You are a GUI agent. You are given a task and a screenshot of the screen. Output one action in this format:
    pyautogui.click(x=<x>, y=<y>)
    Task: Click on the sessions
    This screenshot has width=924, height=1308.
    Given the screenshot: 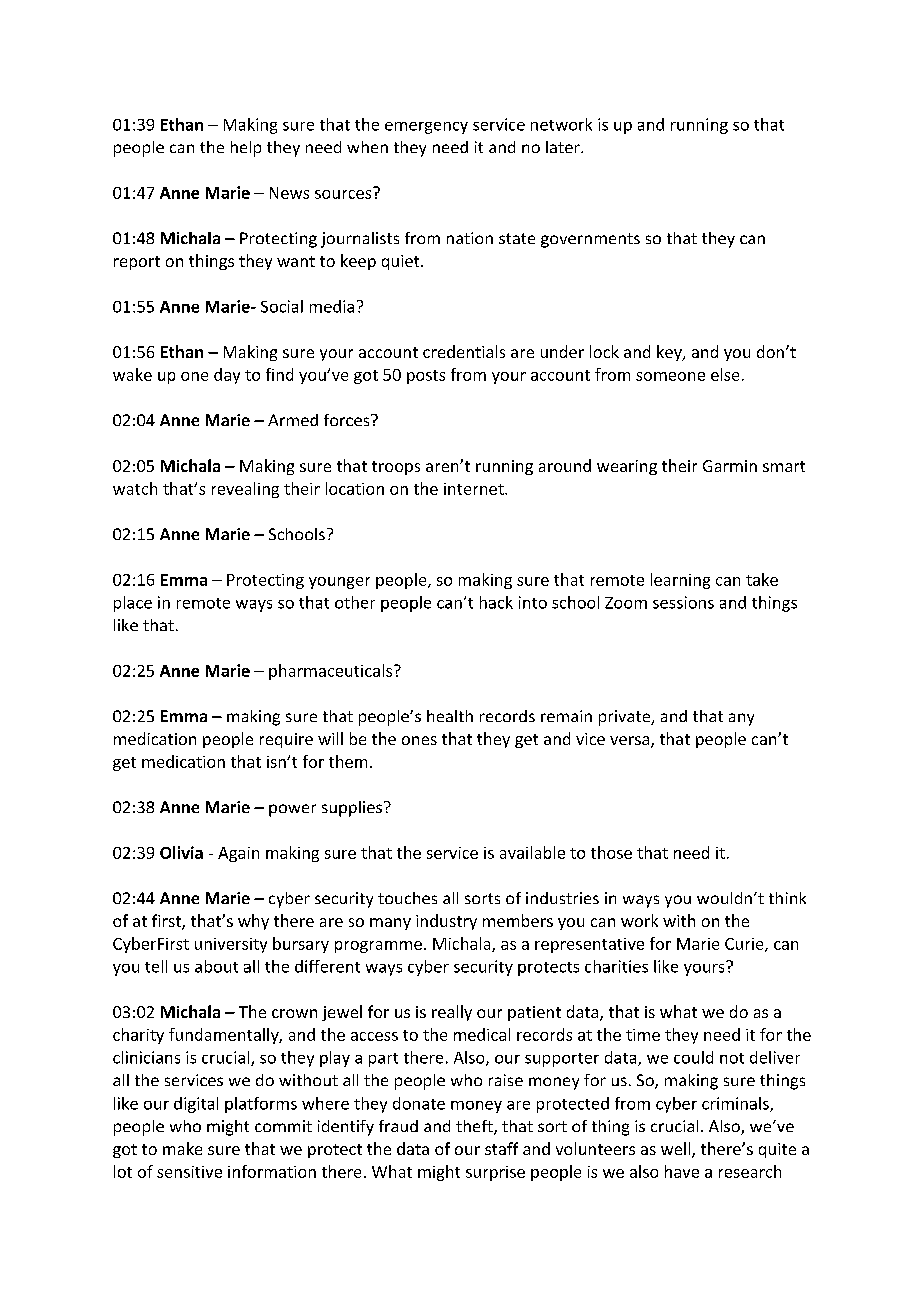 What is the action you would take?
    pyautogui.click(x=683, y=602)
